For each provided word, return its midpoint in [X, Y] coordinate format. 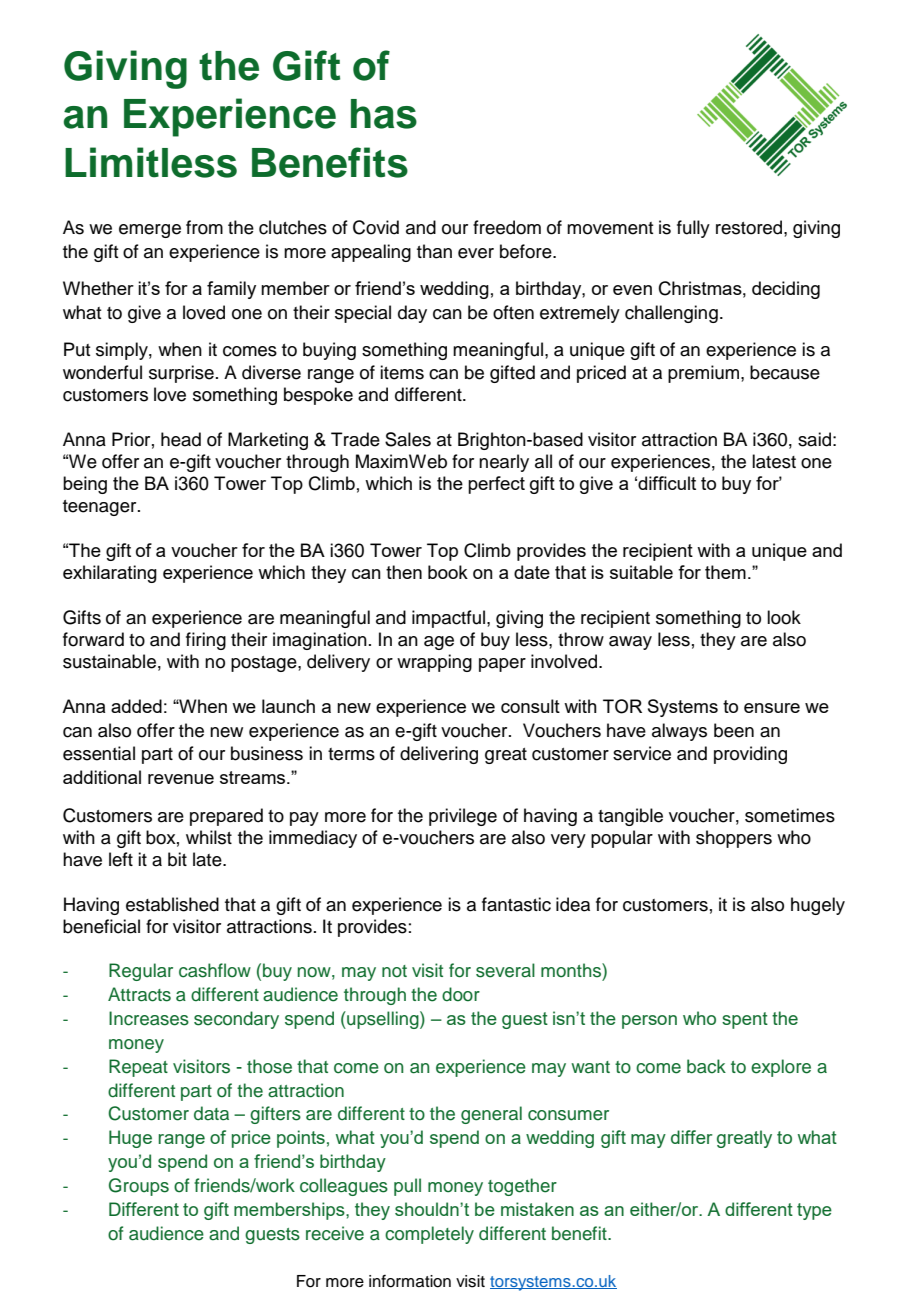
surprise [181, 374]
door [461, 994]
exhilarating [110, 574]
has [384, 114]
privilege [463, 817]
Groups [139, 1187]
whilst [209, 837]
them [725, 572]
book [448, 572]
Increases [149, 1018]
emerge [150, 231]
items [402, 372]
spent [745, 1020]
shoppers [734, 839]
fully [693, 229]
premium [705, 374]
